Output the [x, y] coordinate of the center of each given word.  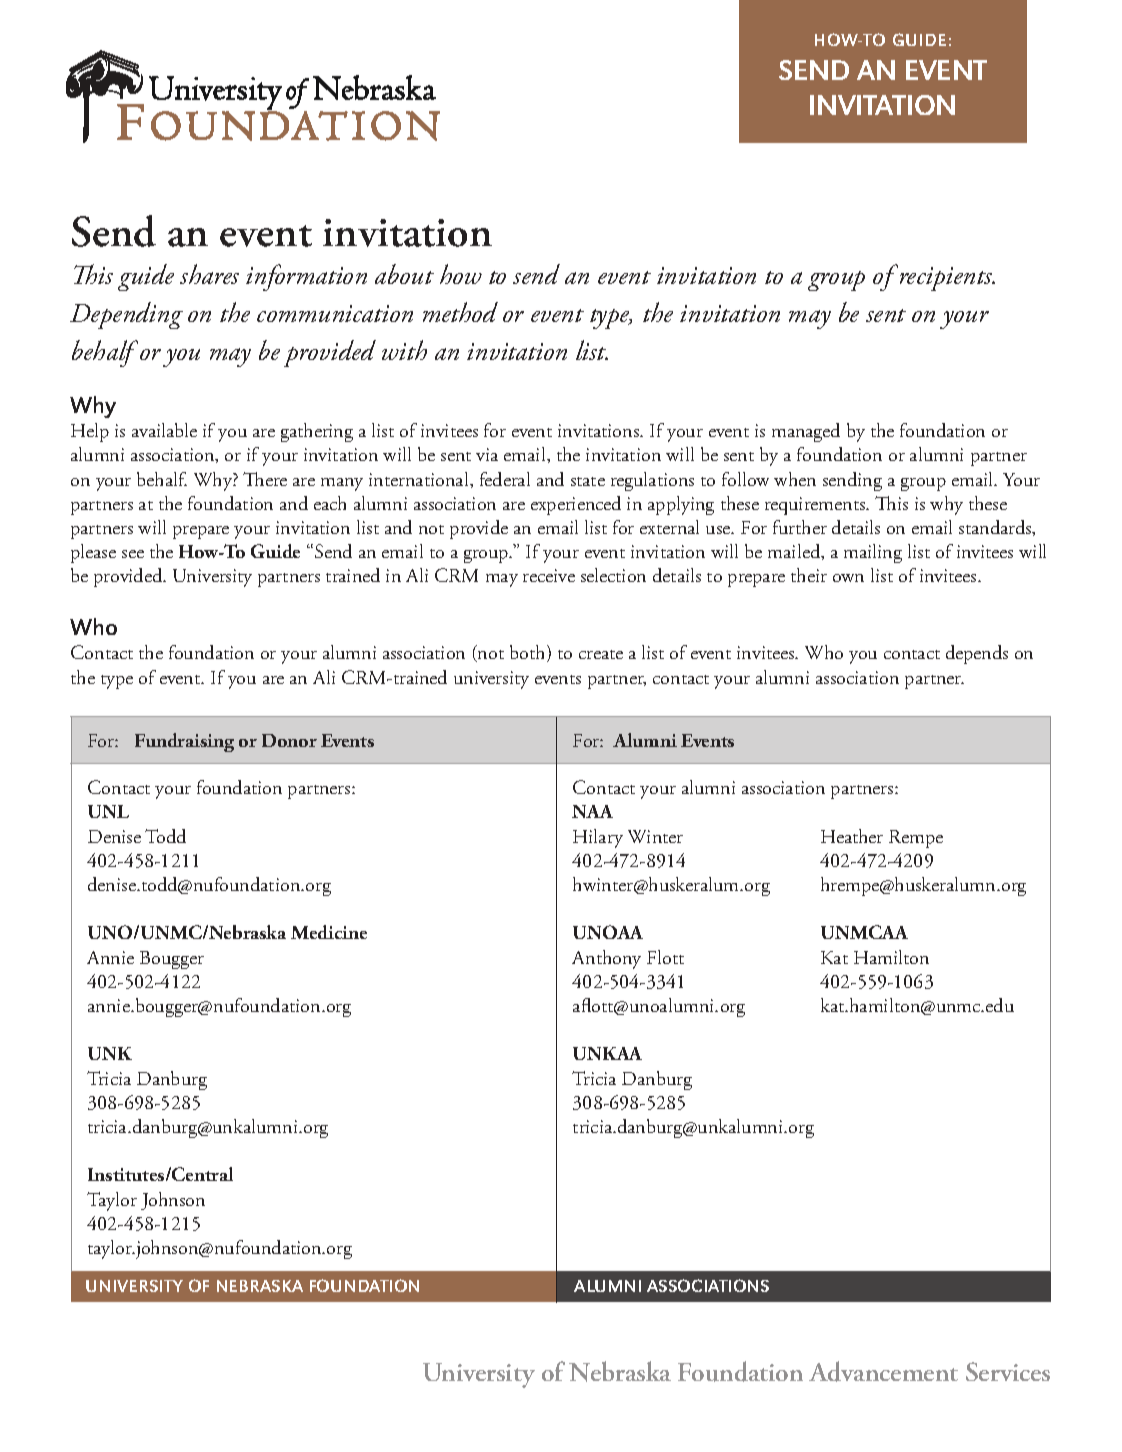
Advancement [883, 1371]
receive [549, 575]
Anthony [606, 959]
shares [209, 274]
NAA [592, 811]
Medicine [329, 932]
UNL [108, 811]
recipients [946, 278]
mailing [873, 553]
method [460, 312]
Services [1008, 1371]
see [133, 554]
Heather [852, 836]
